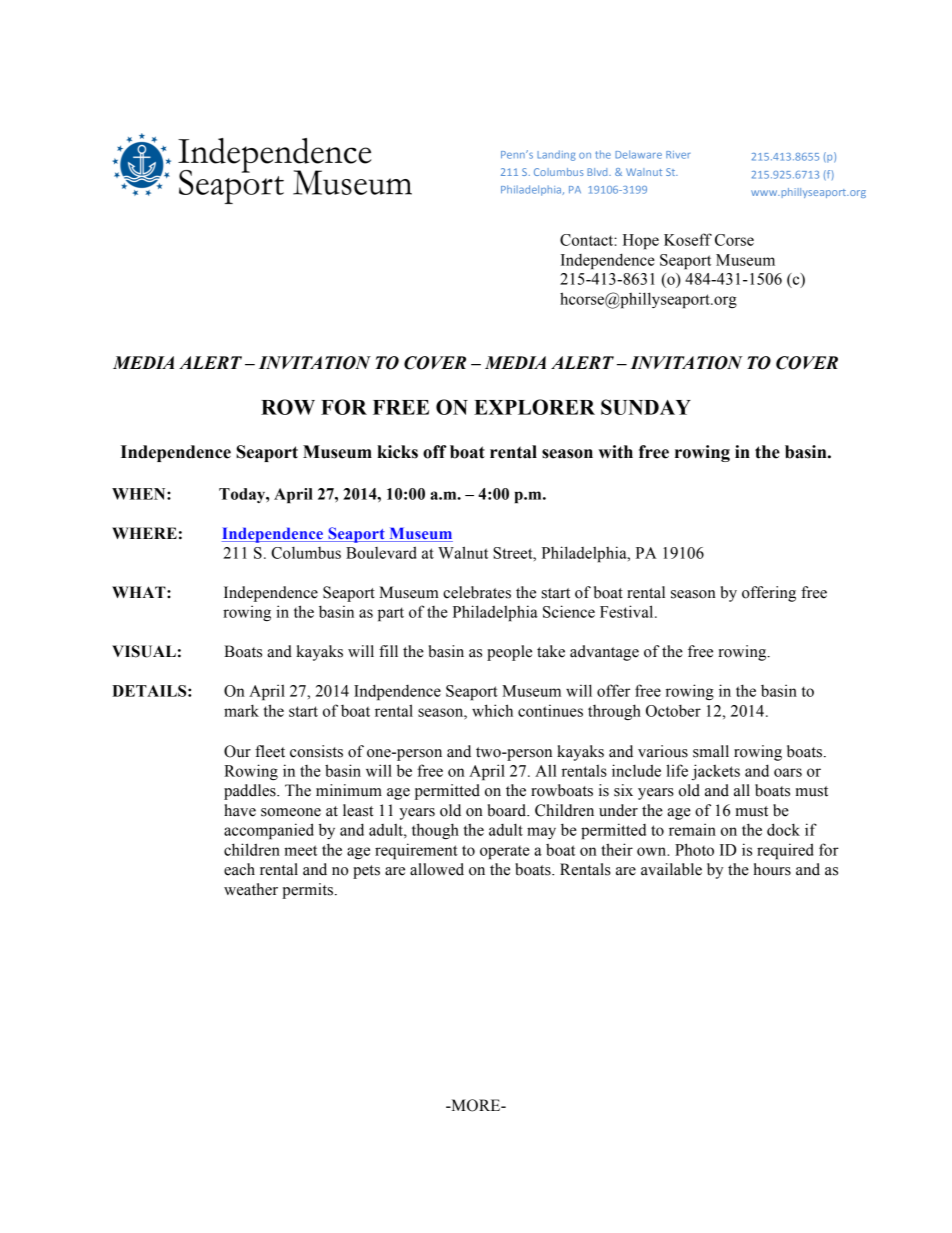 Image resolution: width=952 pixels, height=1233 pixels. I want to click on with, so click(615, 452).
